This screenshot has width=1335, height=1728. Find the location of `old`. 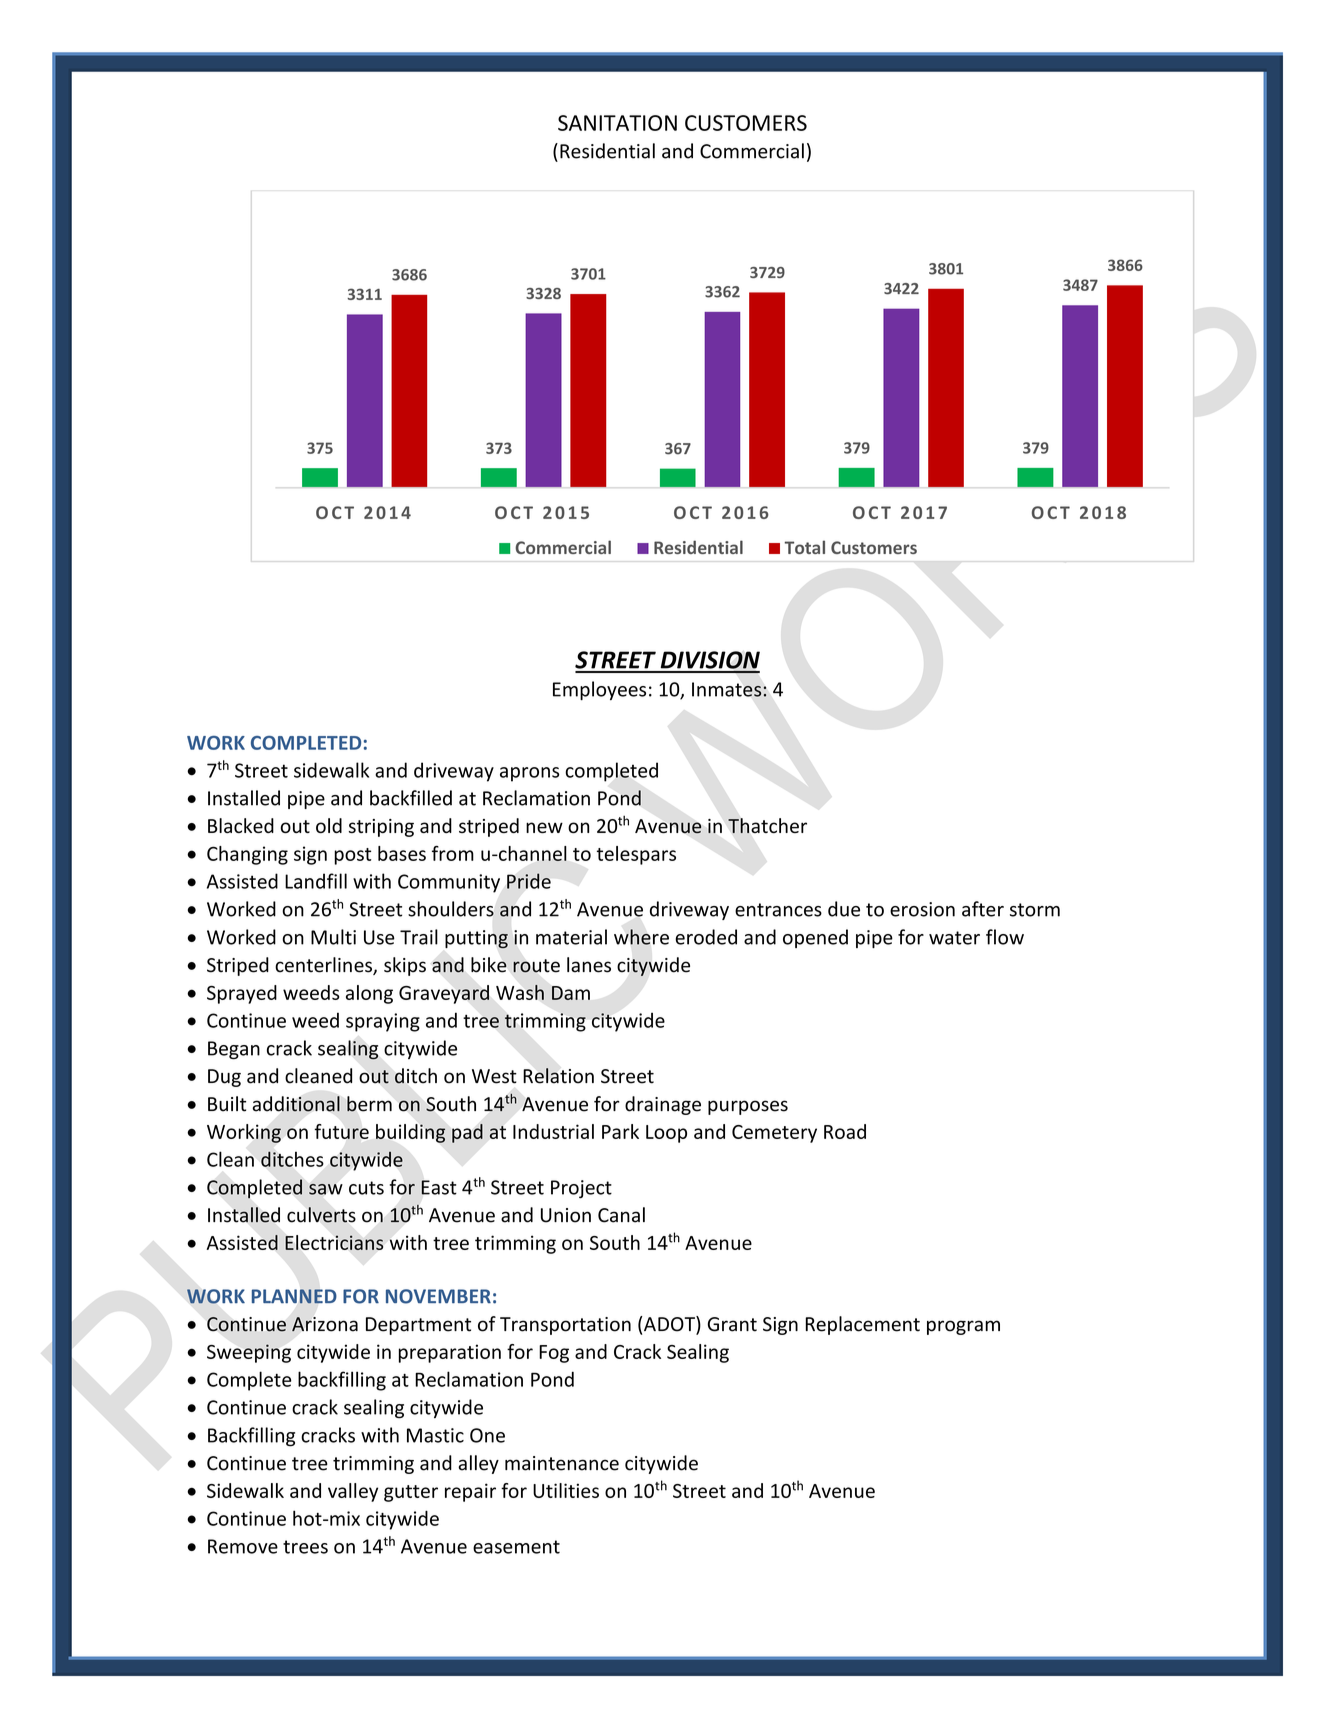

old is located at coordinates (329, 825).
